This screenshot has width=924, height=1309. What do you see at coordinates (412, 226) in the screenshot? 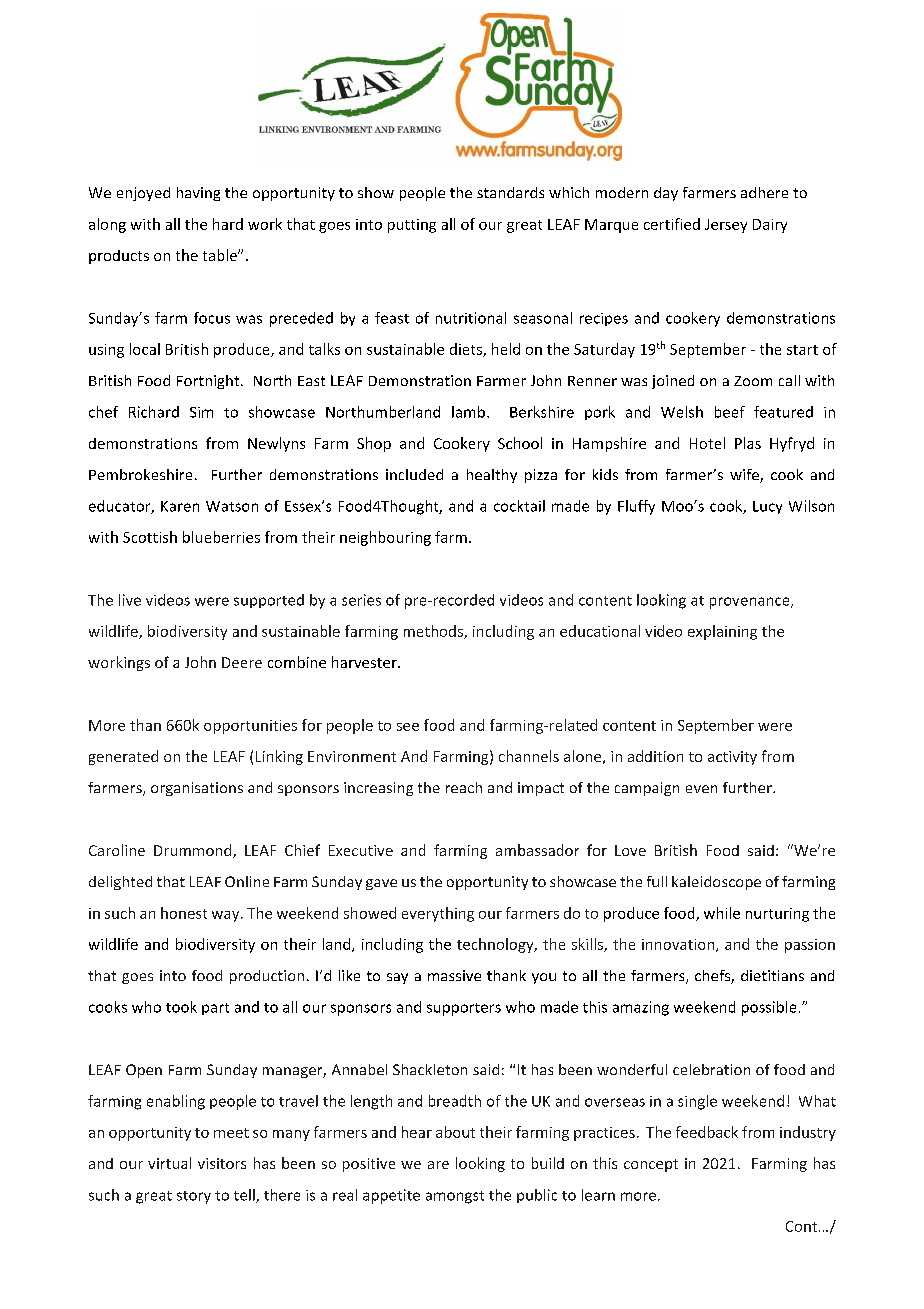
I see `putting` at bounding box center [412, 226].
